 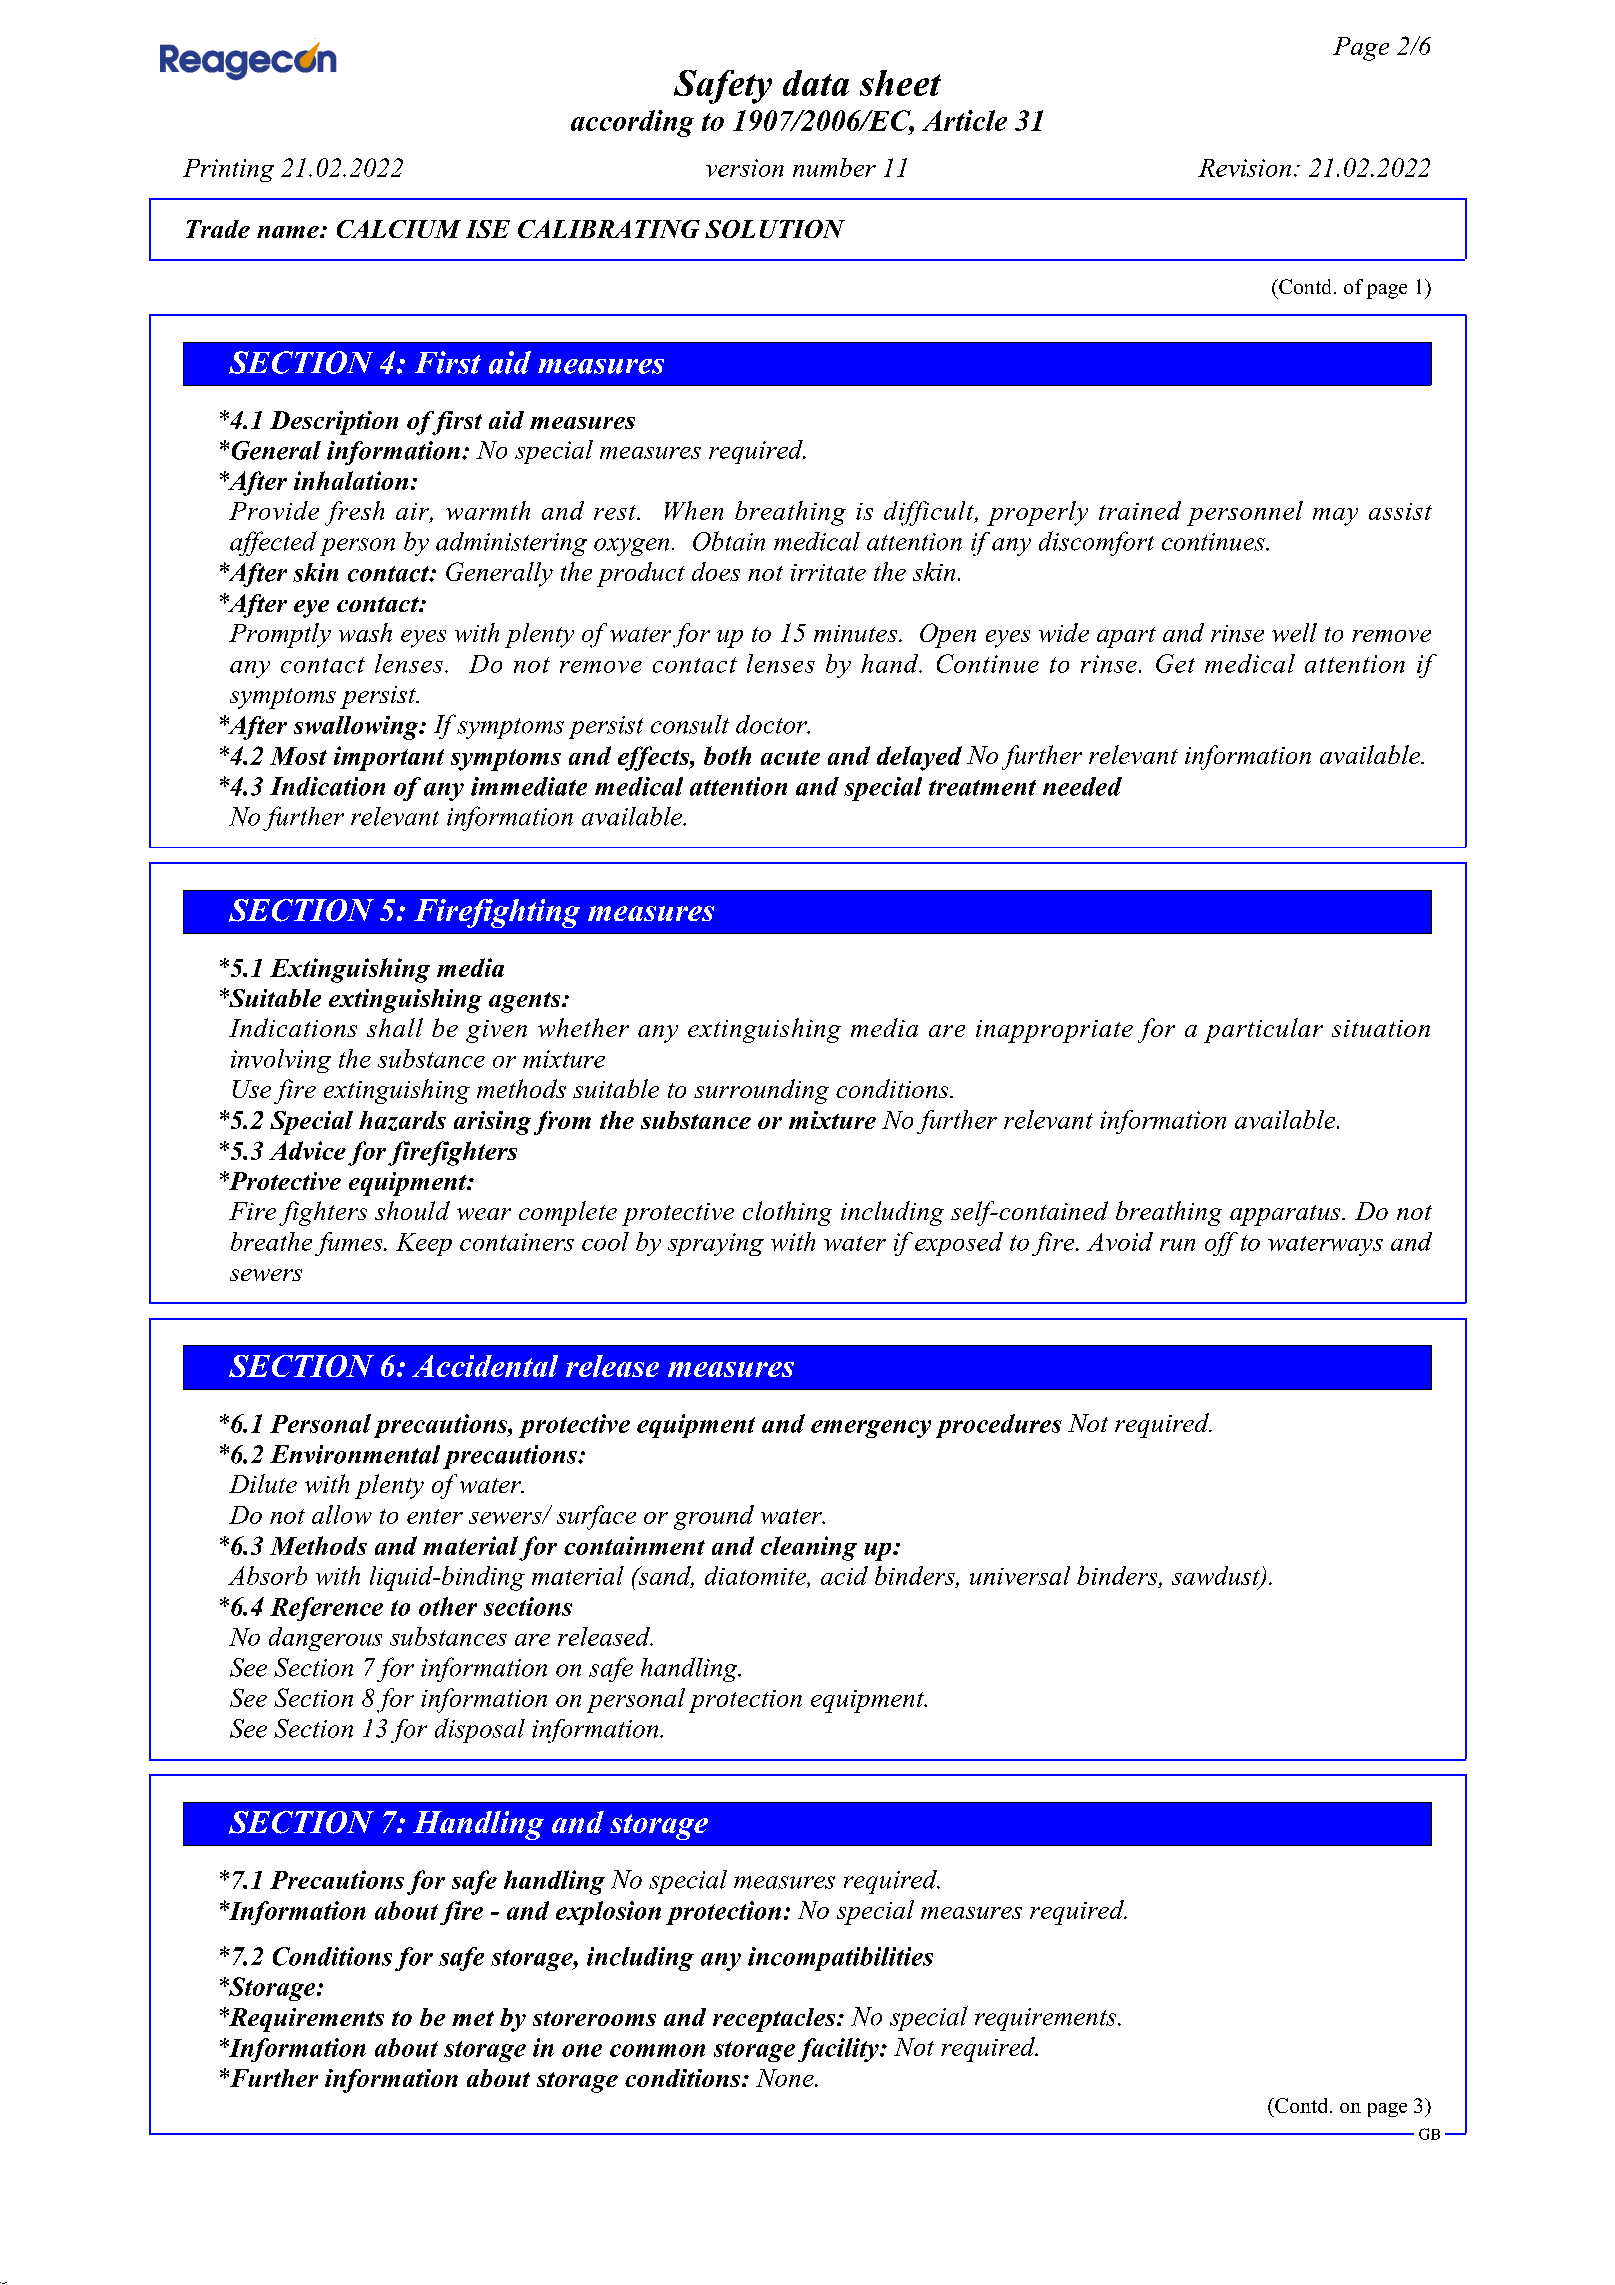 I want to click on surrounding, so click(x=761, y=1091).
